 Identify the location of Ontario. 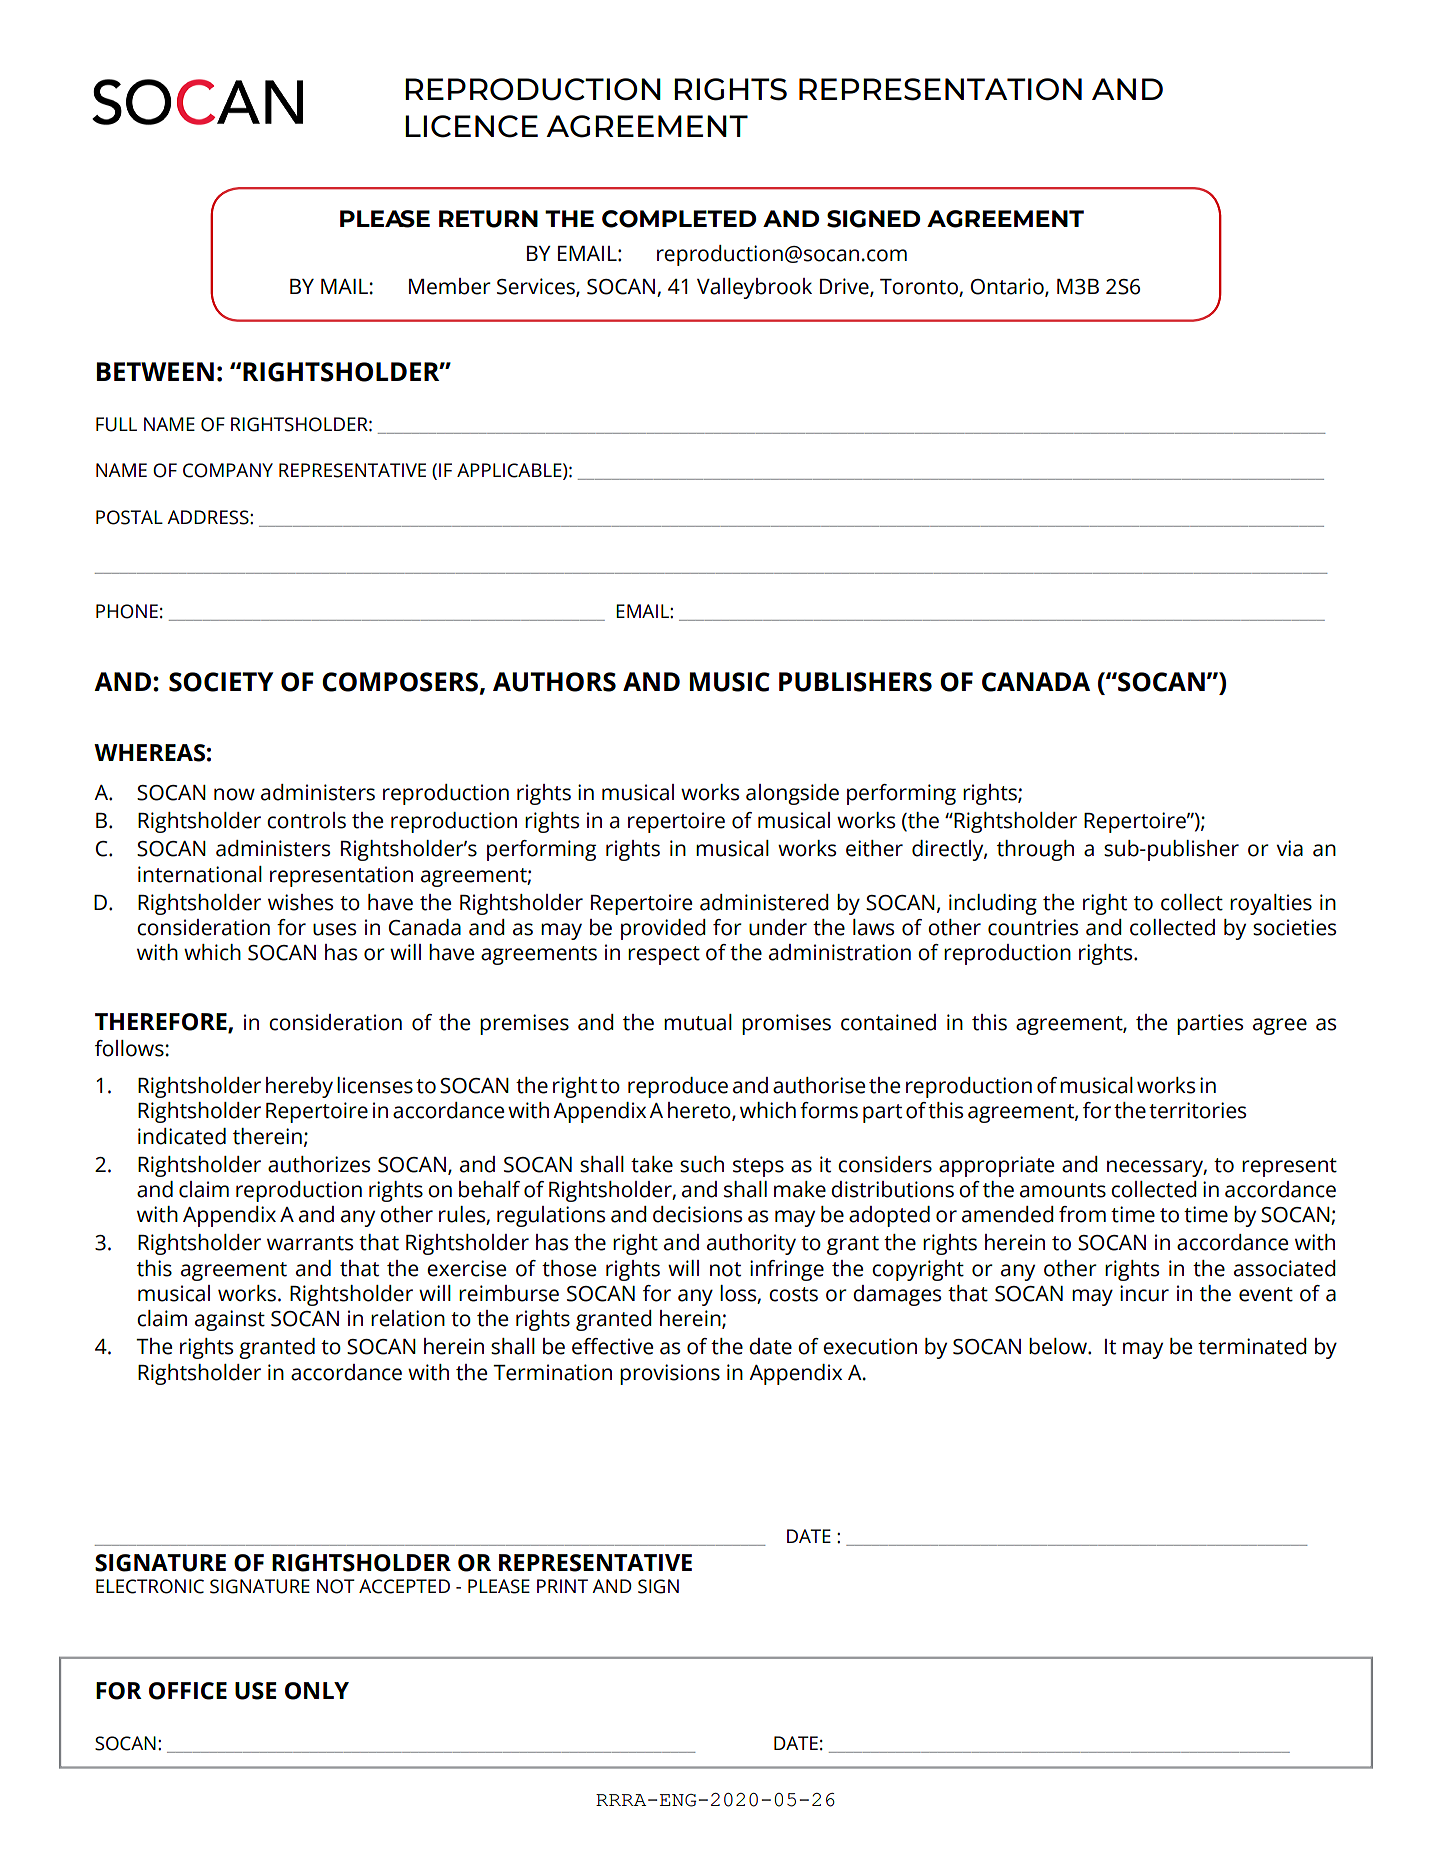
(1008, 287).
